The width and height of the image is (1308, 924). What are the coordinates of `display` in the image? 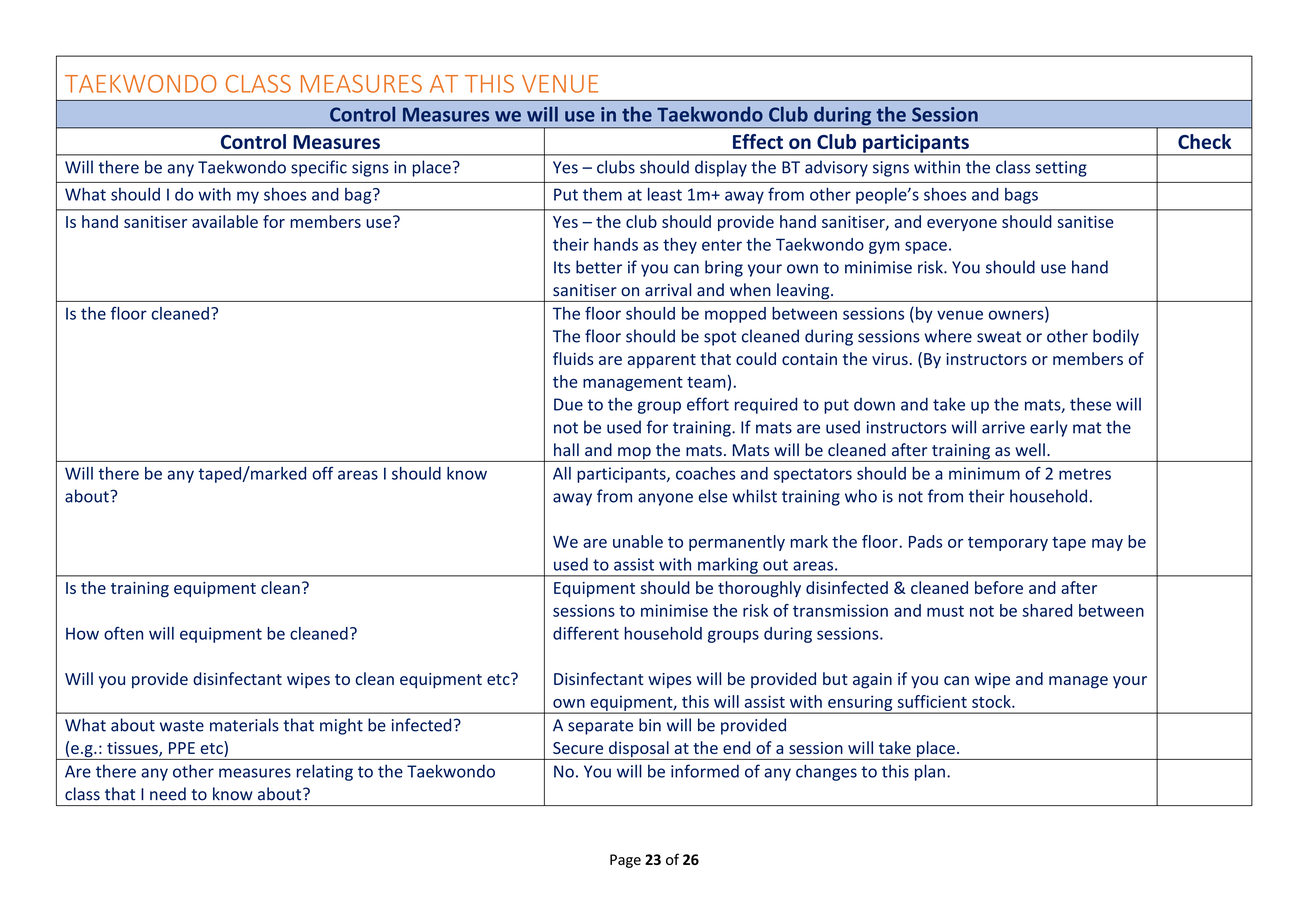 It's located at (721, 168).
